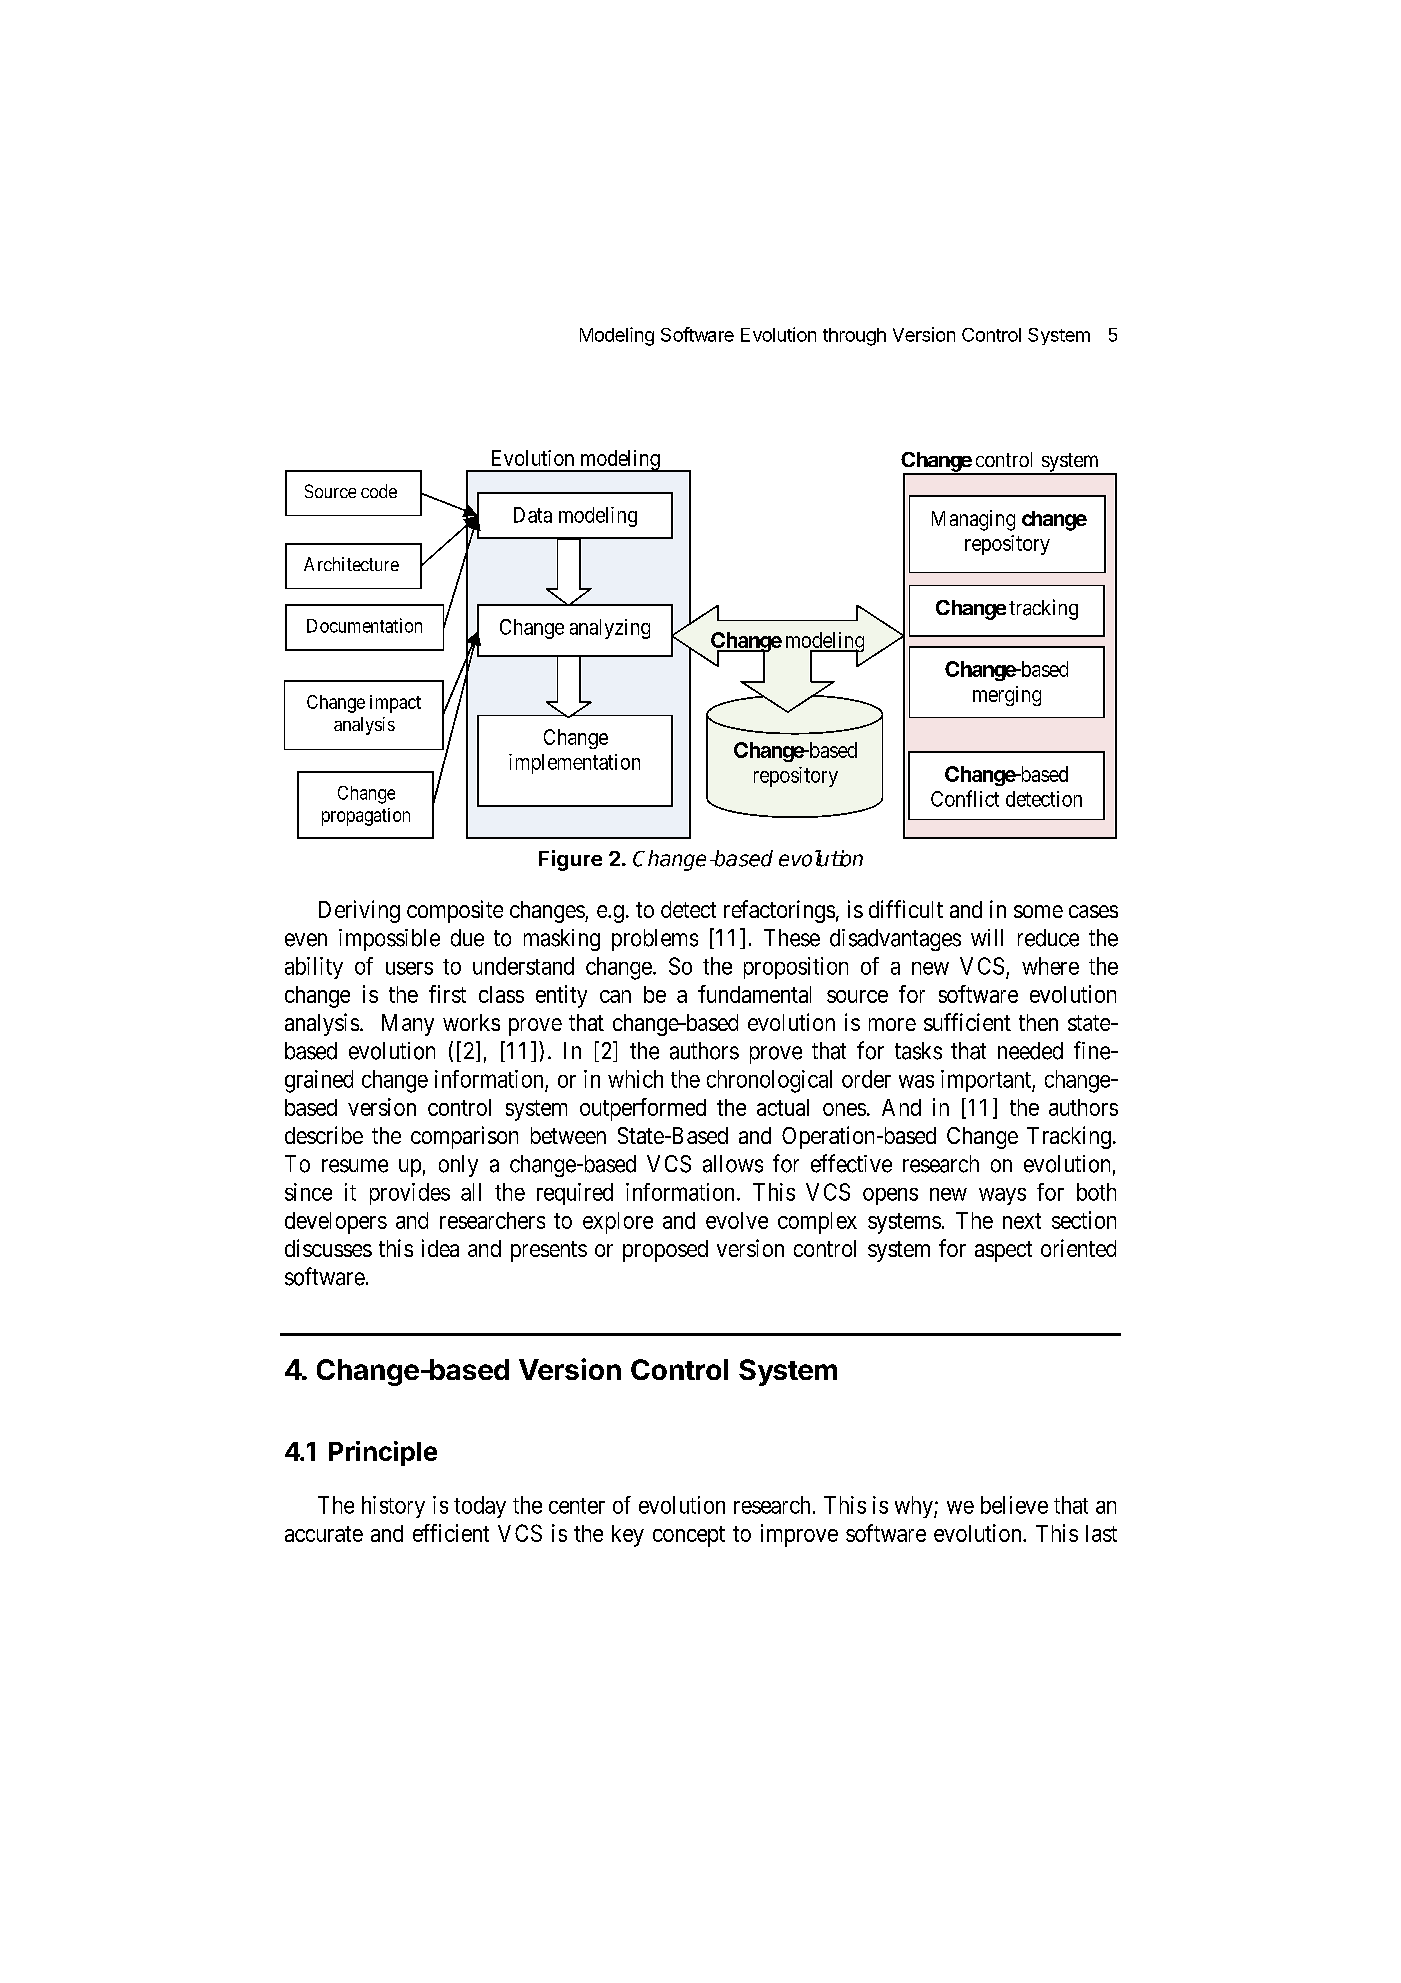  What do you see at coordinates (379, 491) in the screenshot?
I see `code` at bounding box center [379, 491].
